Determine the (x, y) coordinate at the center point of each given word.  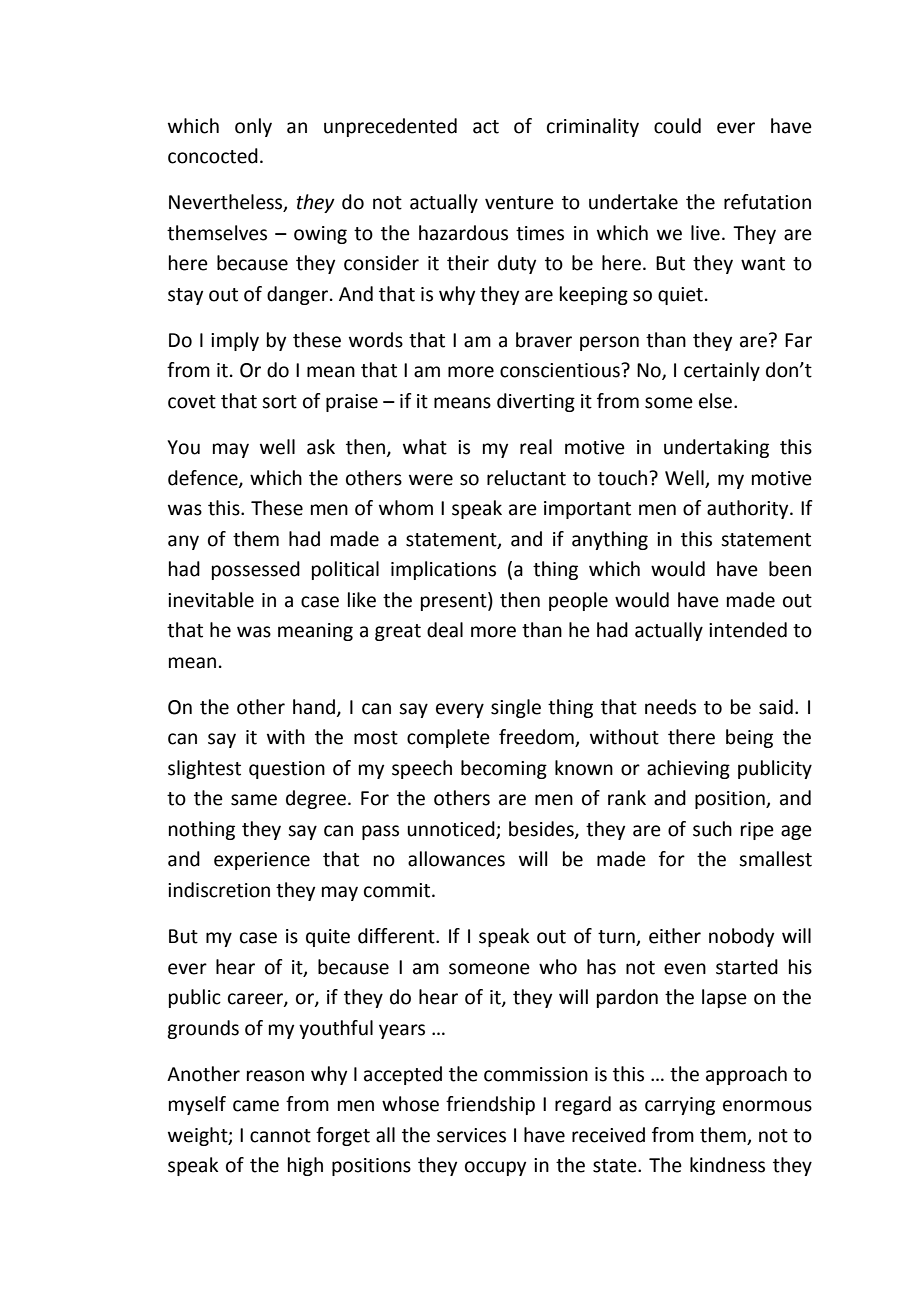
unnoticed (452, 830)
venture (519, 203)
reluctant (526, 478)
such (712, 829)
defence (204, 478)
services (471, 1135)
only (253, 127)
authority (749, 509)
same (254, 800)
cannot (280, 1136)
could (677, 126)
